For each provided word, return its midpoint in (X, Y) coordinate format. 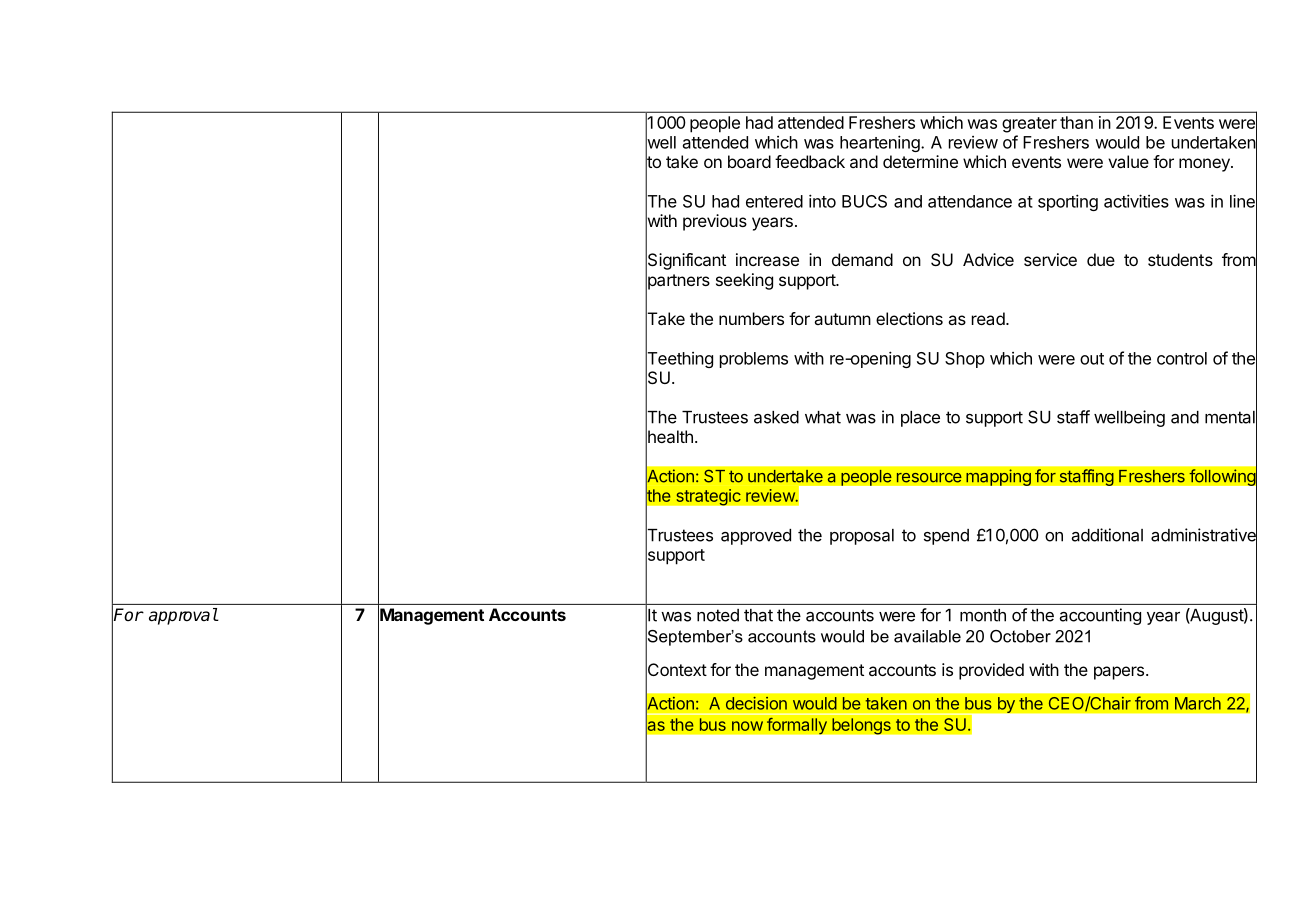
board (749, 161)
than (1076, 122)
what (823, 417)
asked (776, 417)
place (920, 419)
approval (183, 616)
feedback (810, 161)
